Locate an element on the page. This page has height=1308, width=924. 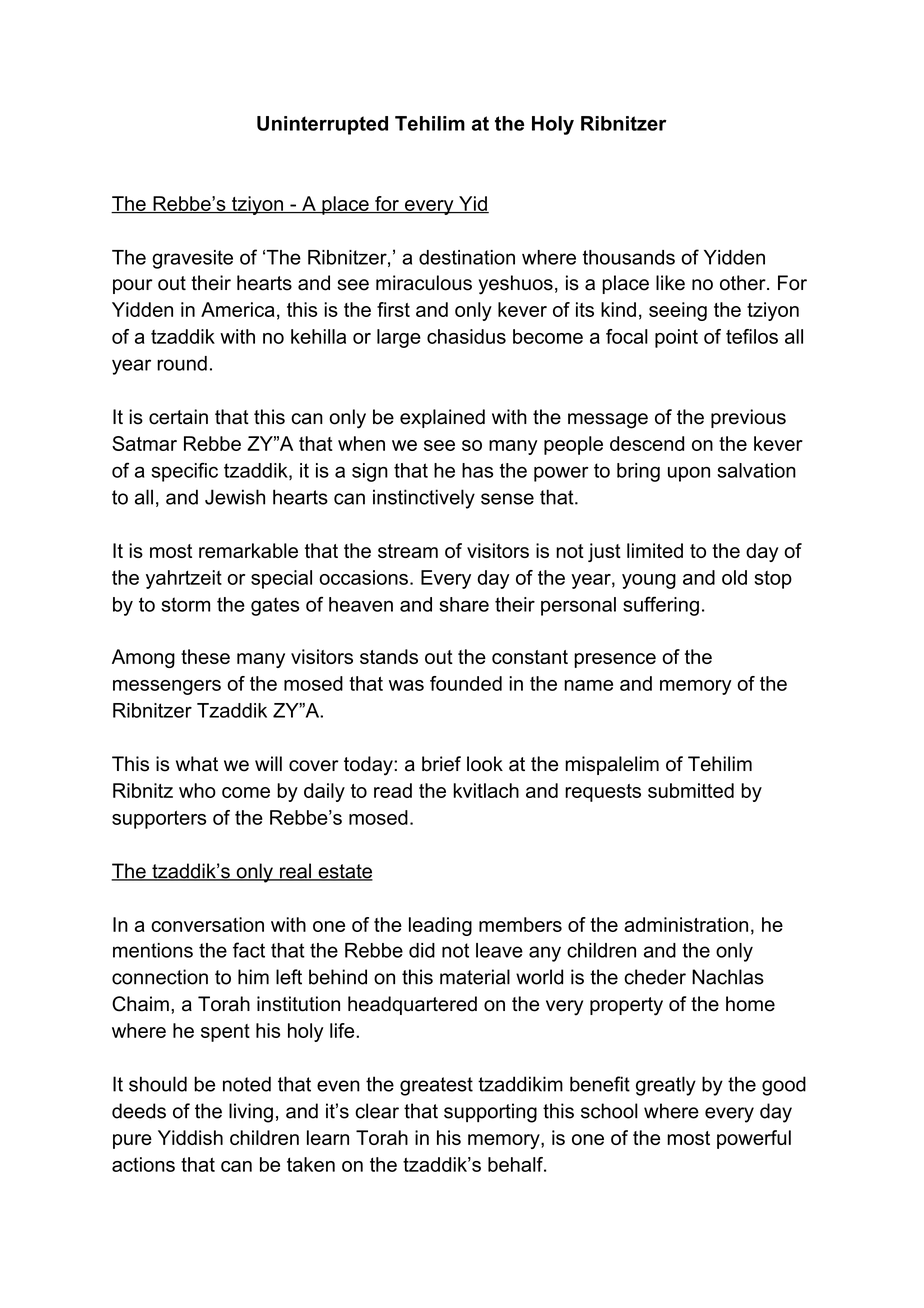
these is located at coordinates (205, 656).
